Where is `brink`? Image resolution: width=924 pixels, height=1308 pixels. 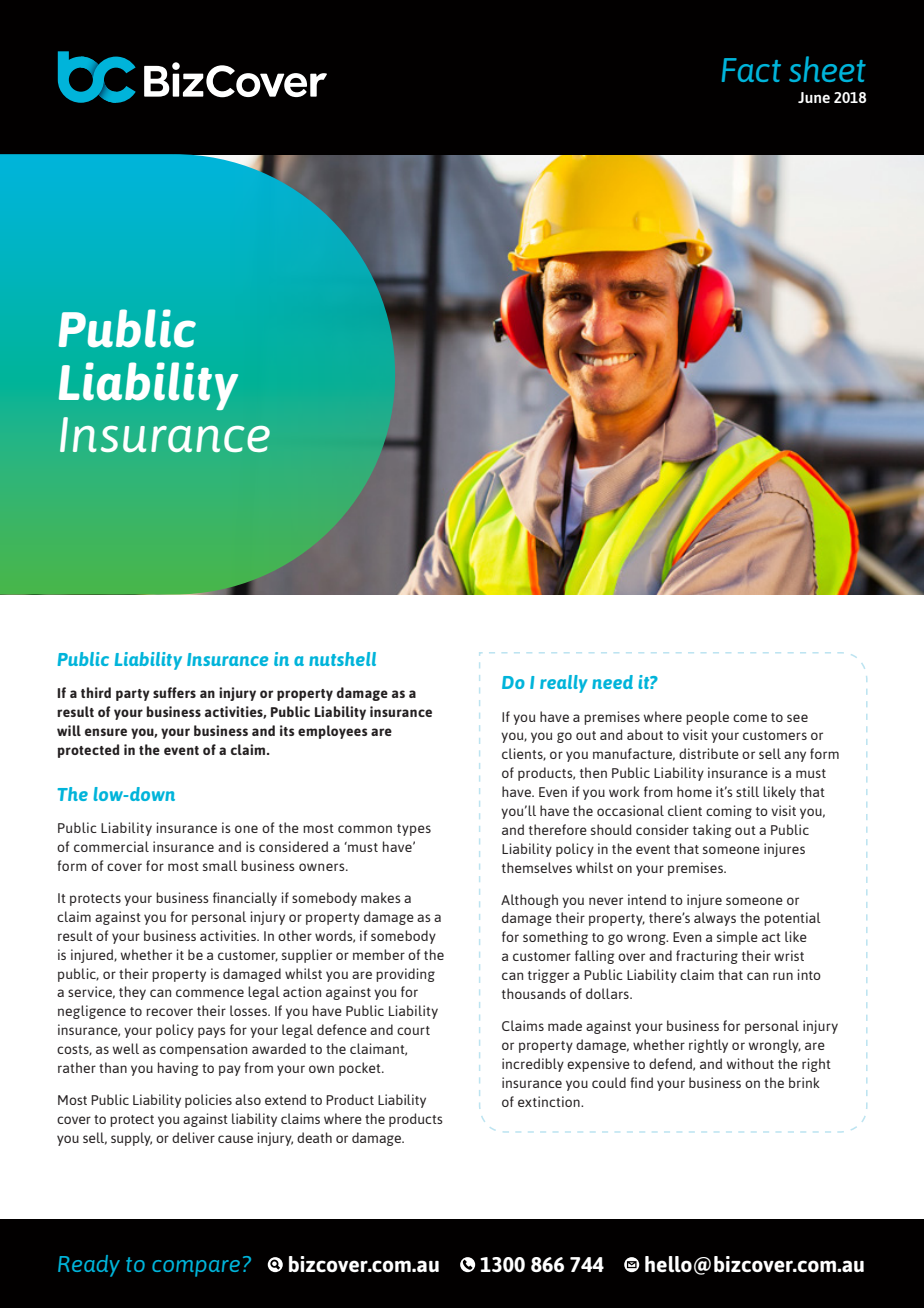 brink is located at coordinates (804, 1082).
